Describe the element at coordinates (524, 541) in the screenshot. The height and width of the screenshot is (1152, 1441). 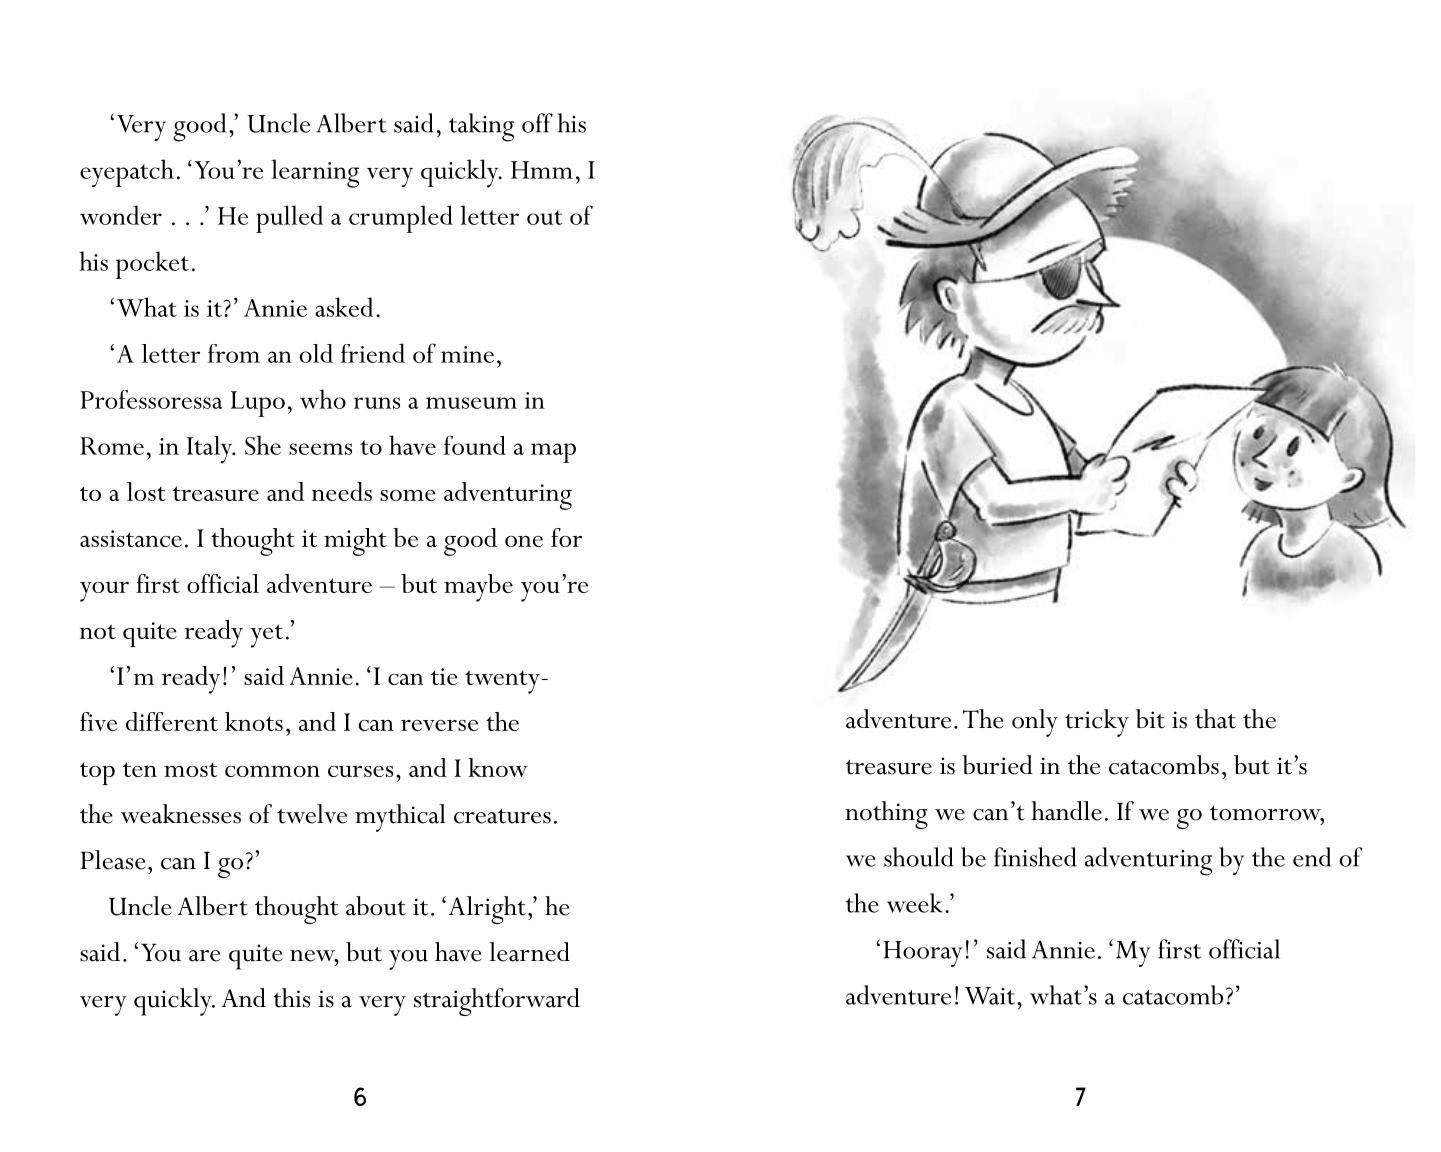
I see `one` at that location.
